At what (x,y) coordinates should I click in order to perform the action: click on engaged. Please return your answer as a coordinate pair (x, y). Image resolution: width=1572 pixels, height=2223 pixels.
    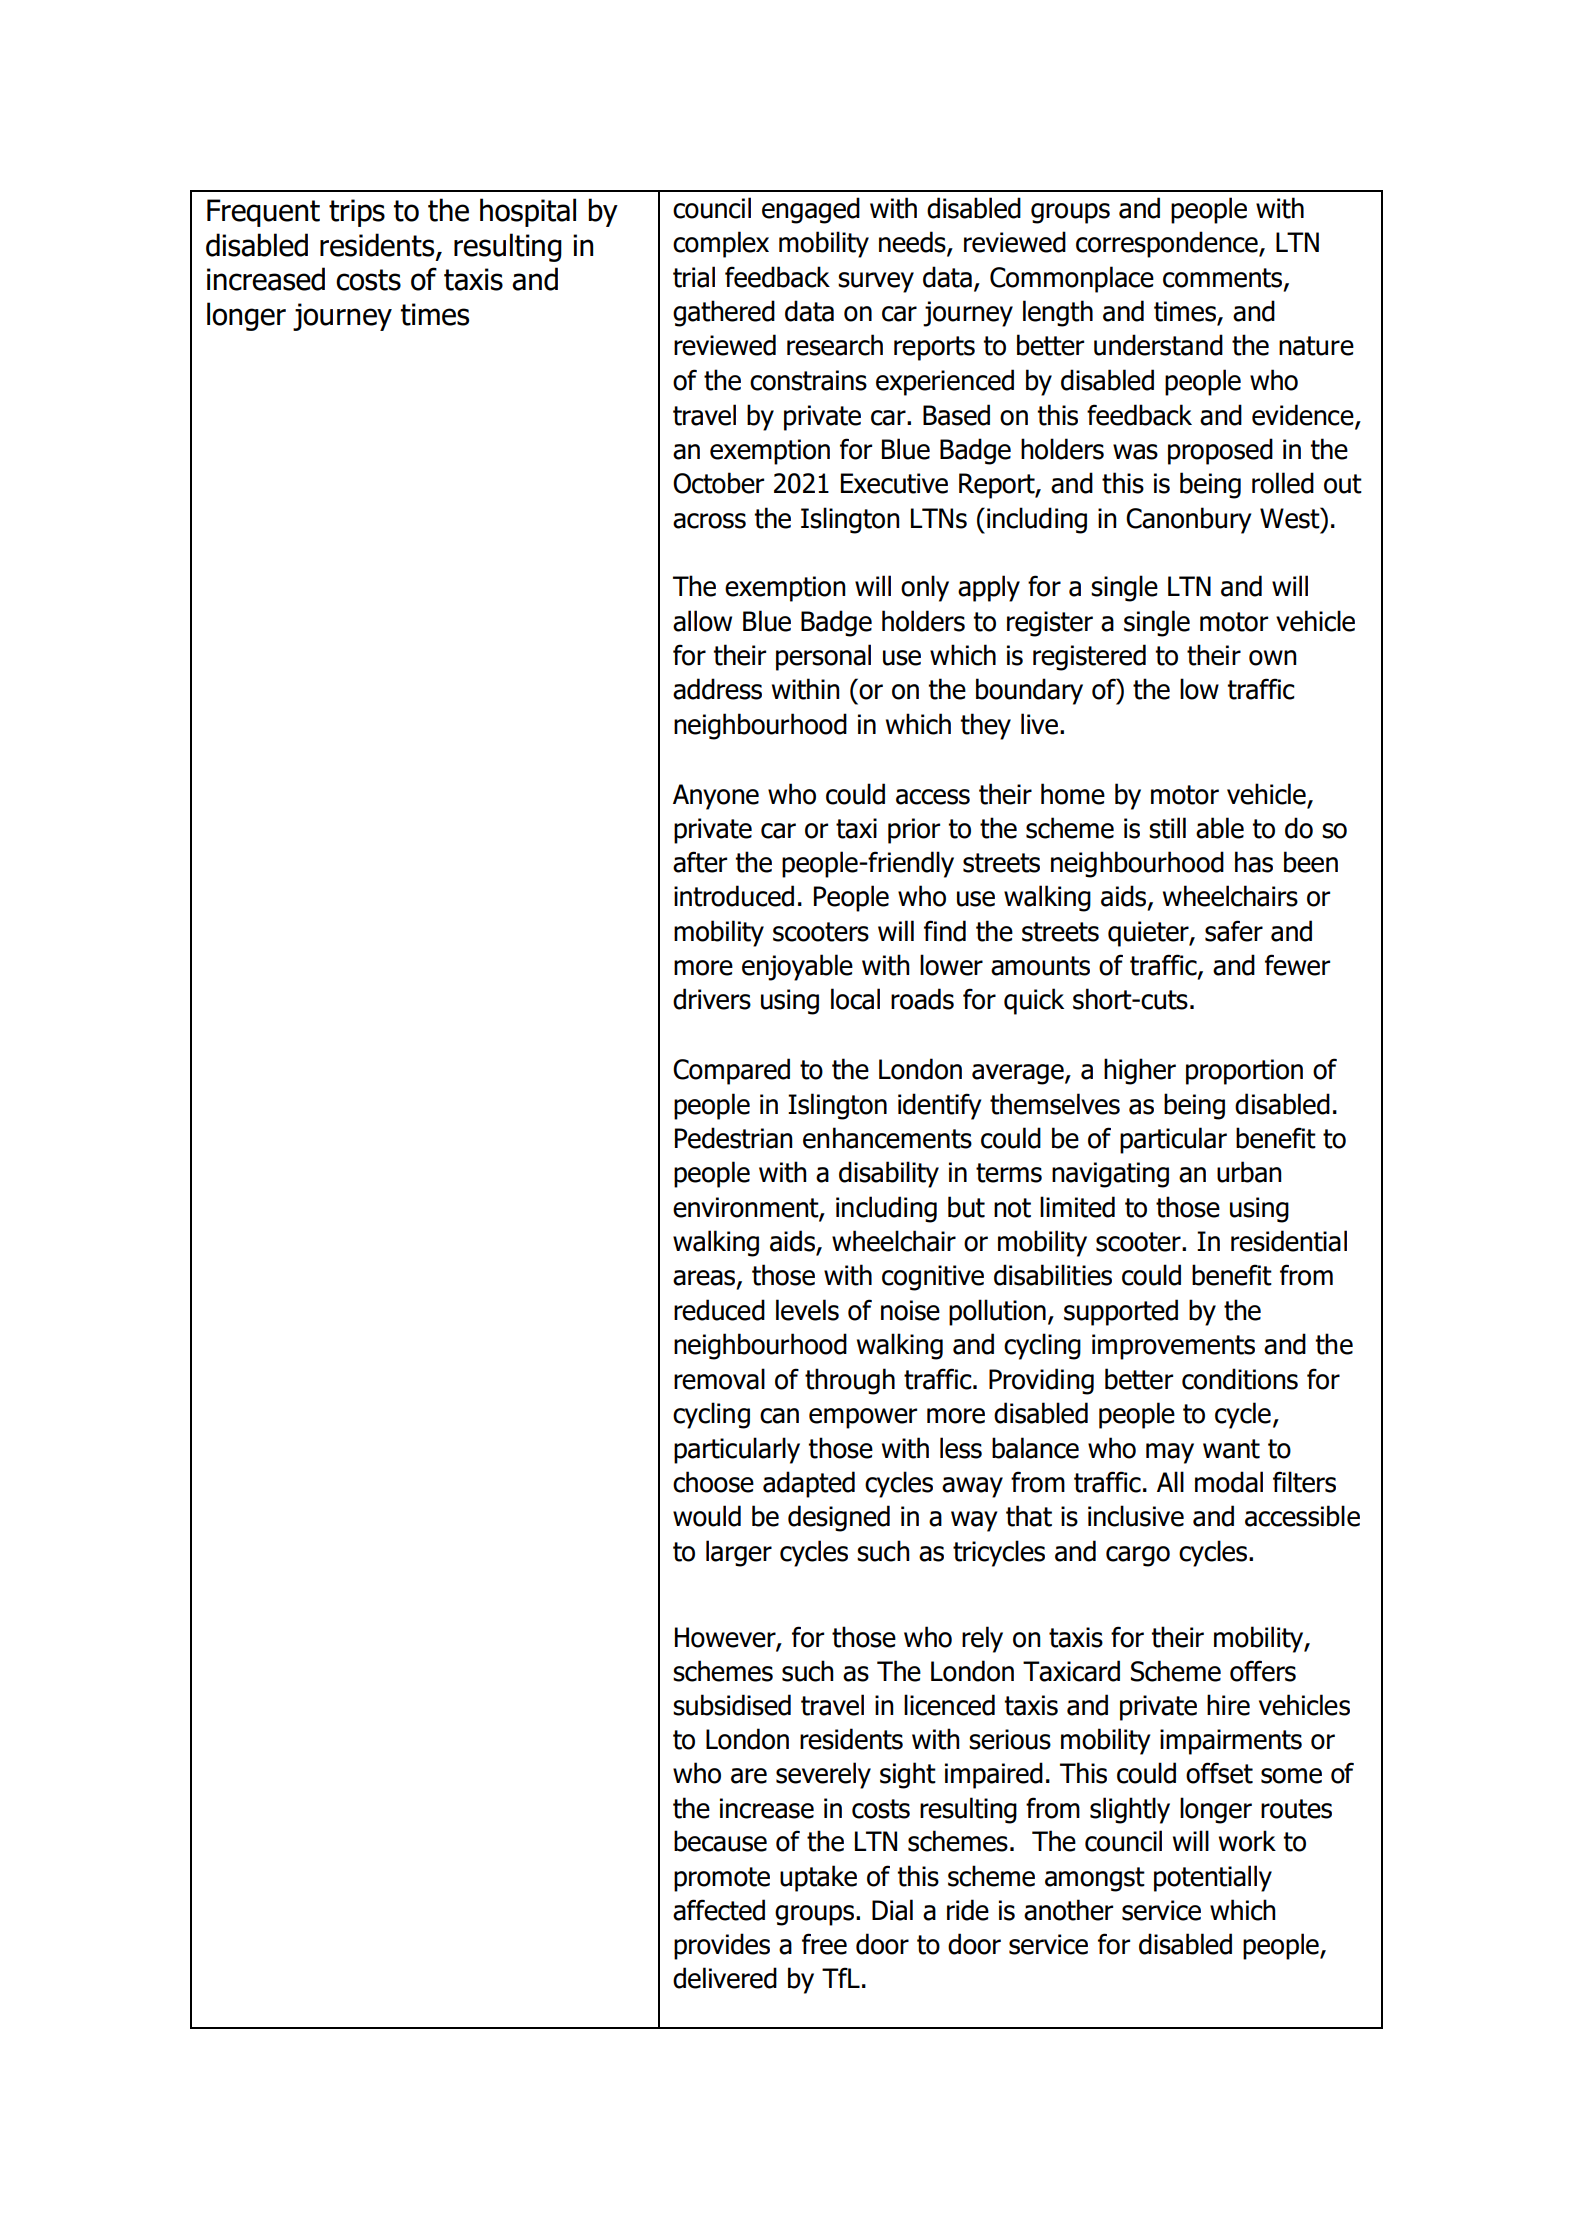
    Looking at the image, I should click on (811, 210).
